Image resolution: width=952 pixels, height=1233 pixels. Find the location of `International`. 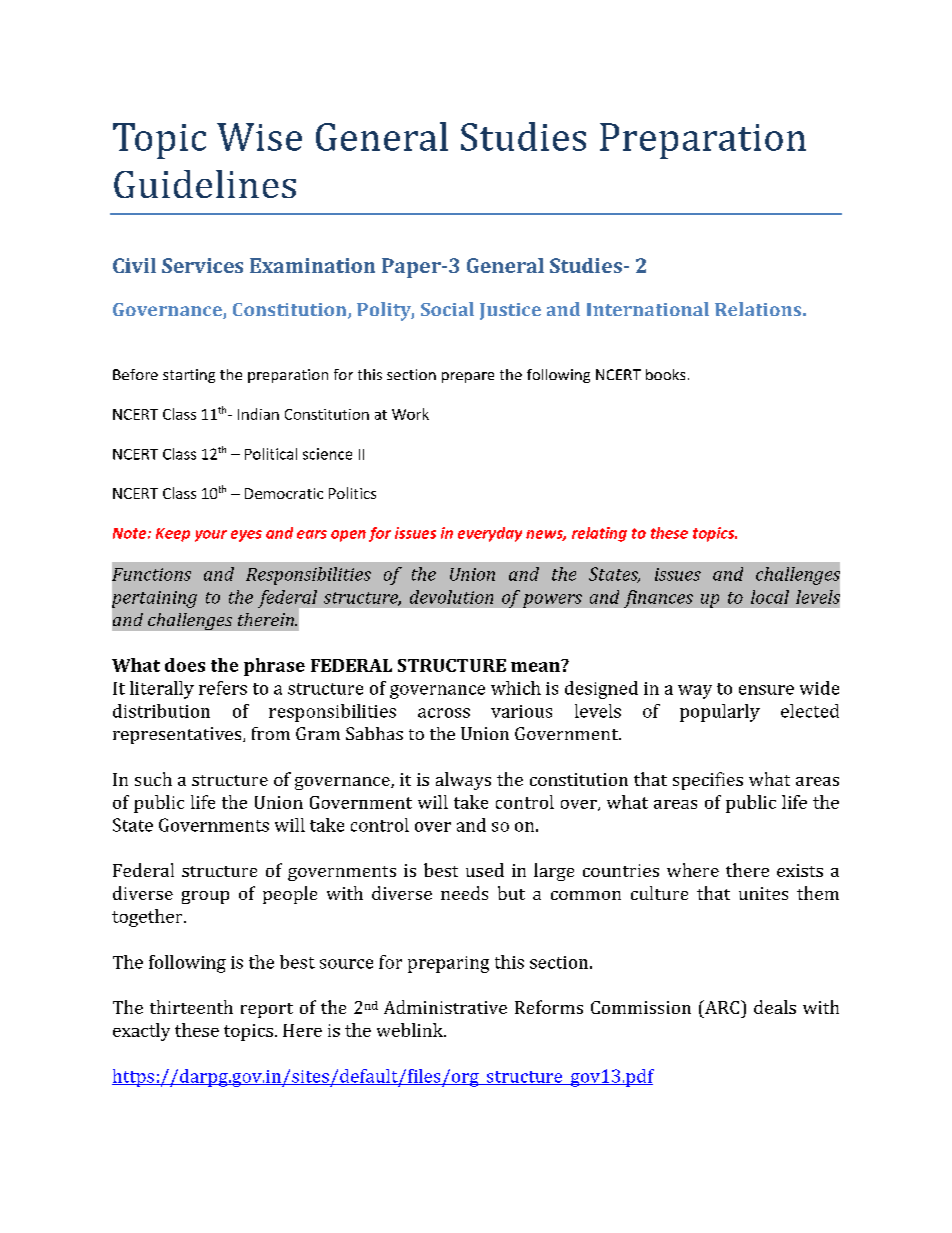

International is located at coordinates (648, 309).
